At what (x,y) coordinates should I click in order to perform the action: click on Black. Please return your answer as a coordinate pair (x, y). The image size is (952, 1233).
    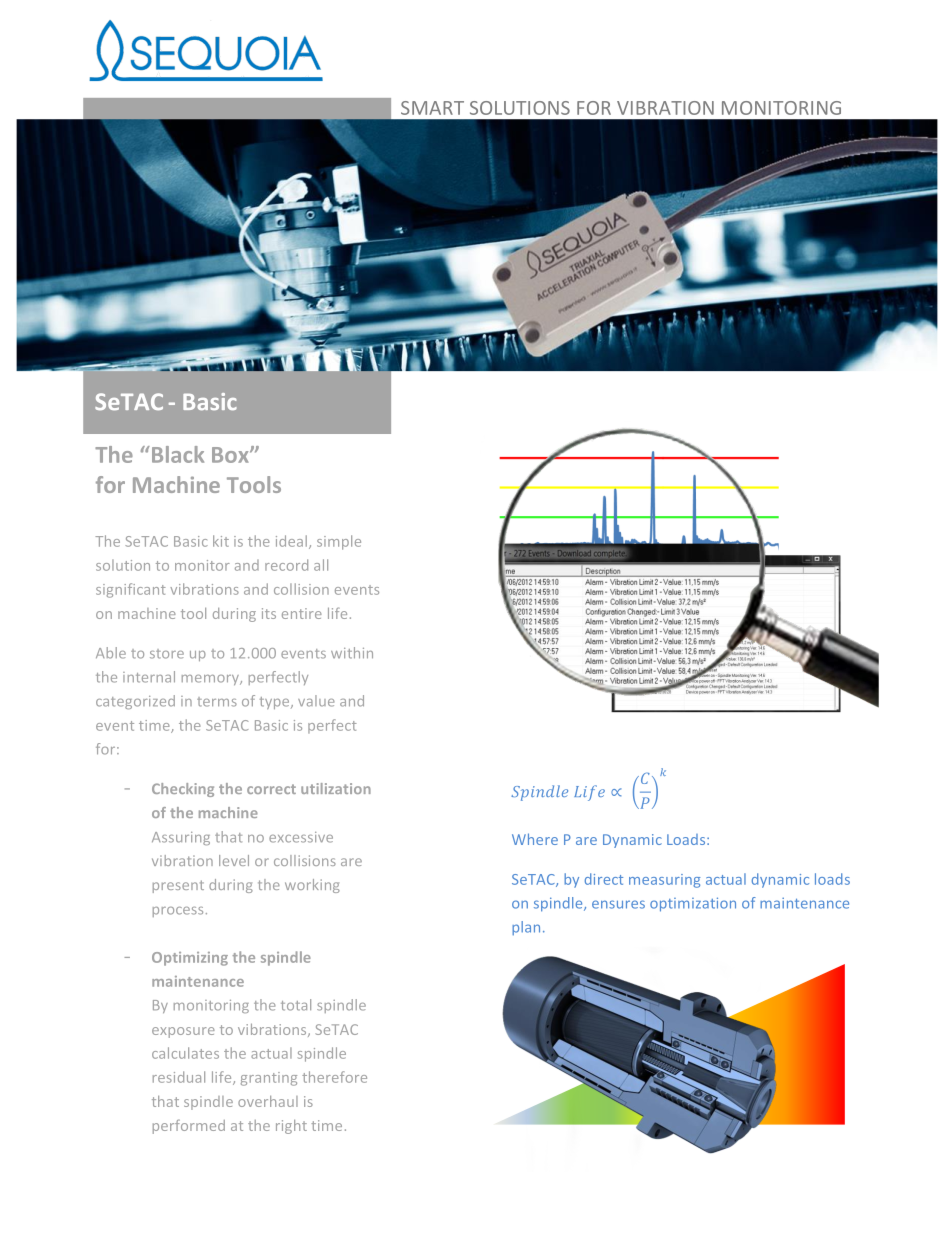
    Looking at the image, I should click on (176, 454).
